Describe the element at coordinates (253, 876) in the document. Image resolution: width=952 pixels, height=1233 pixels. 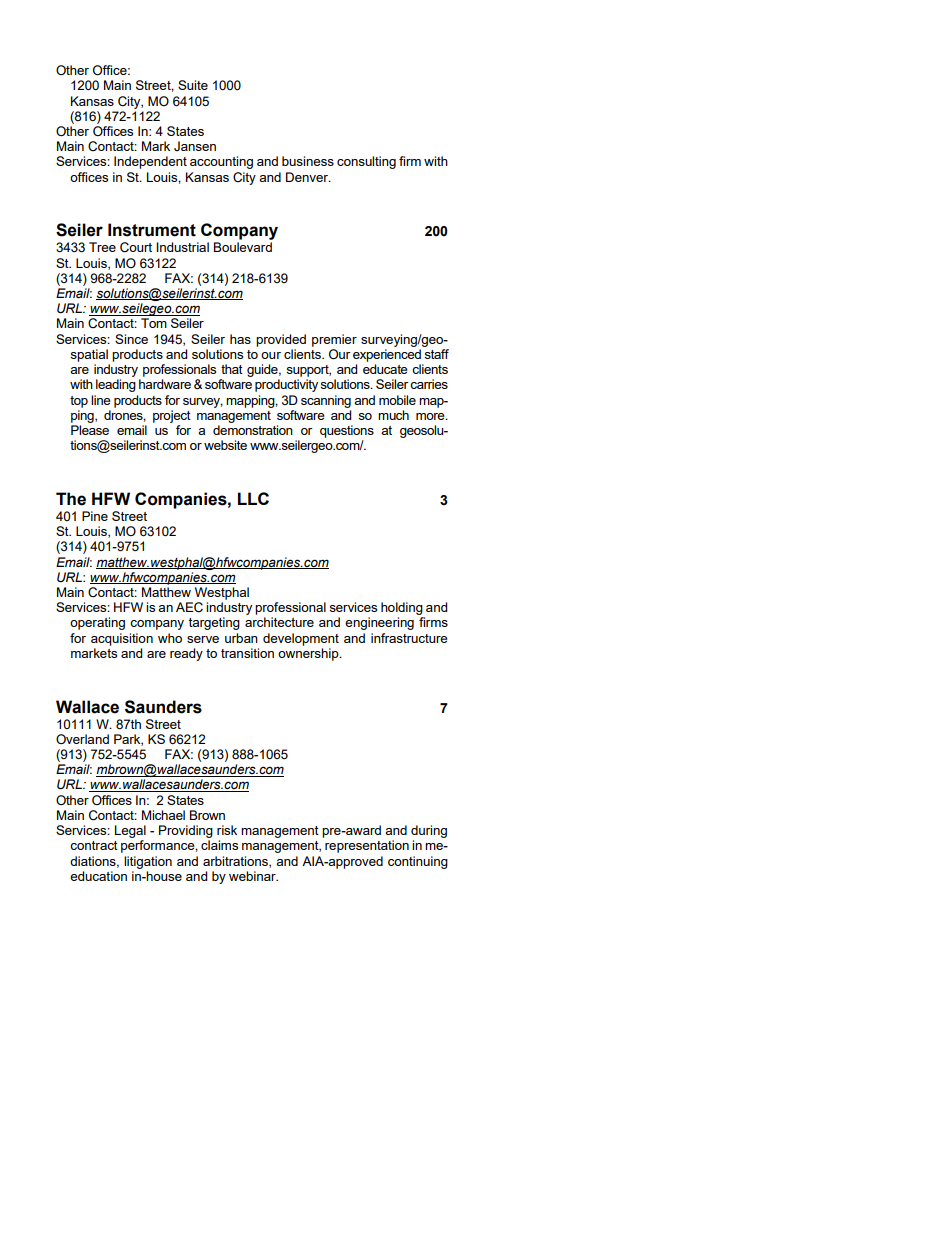
I see `webinar` at that location.
